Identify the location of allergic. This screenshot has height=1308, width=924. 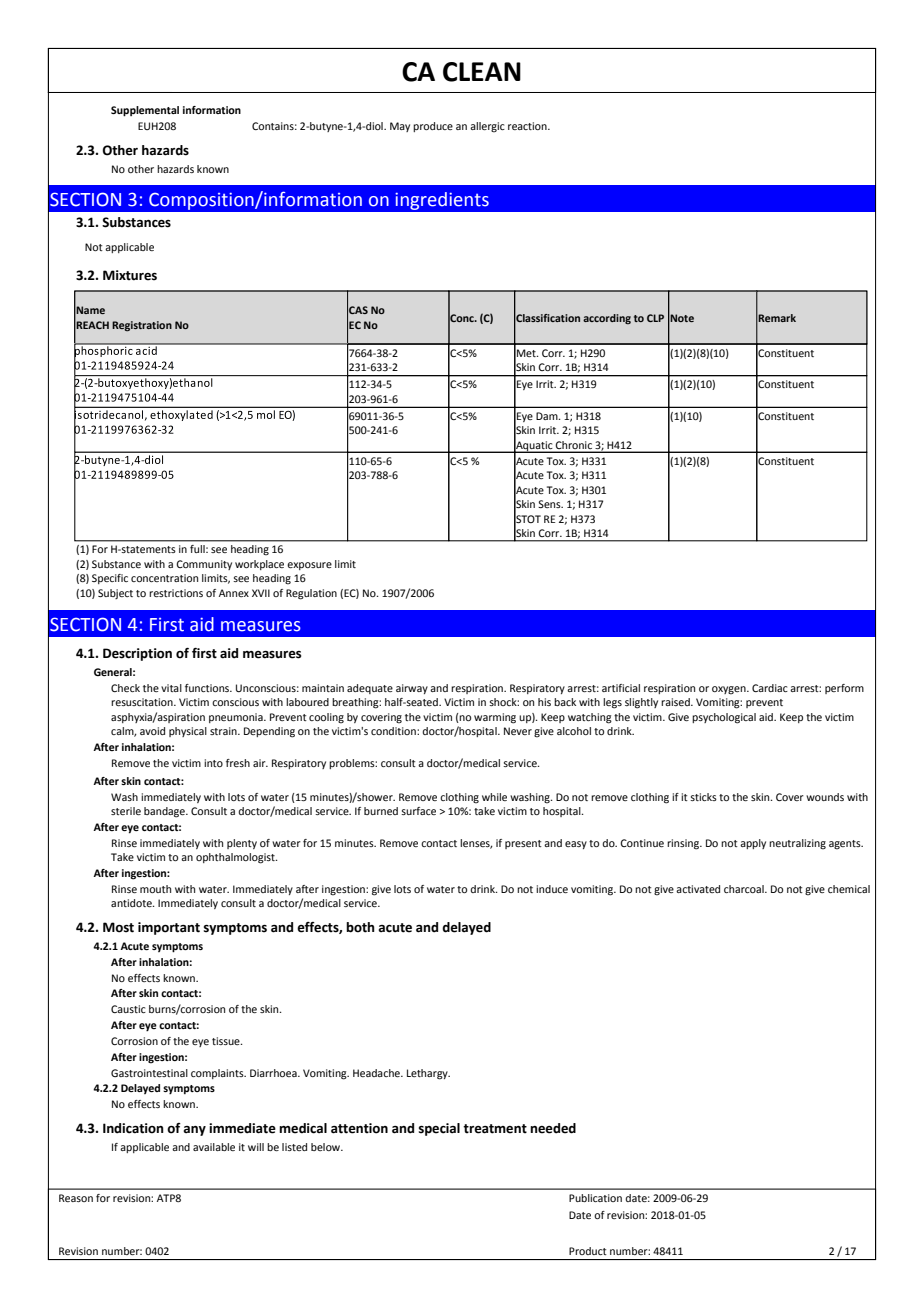
(487, 127).
